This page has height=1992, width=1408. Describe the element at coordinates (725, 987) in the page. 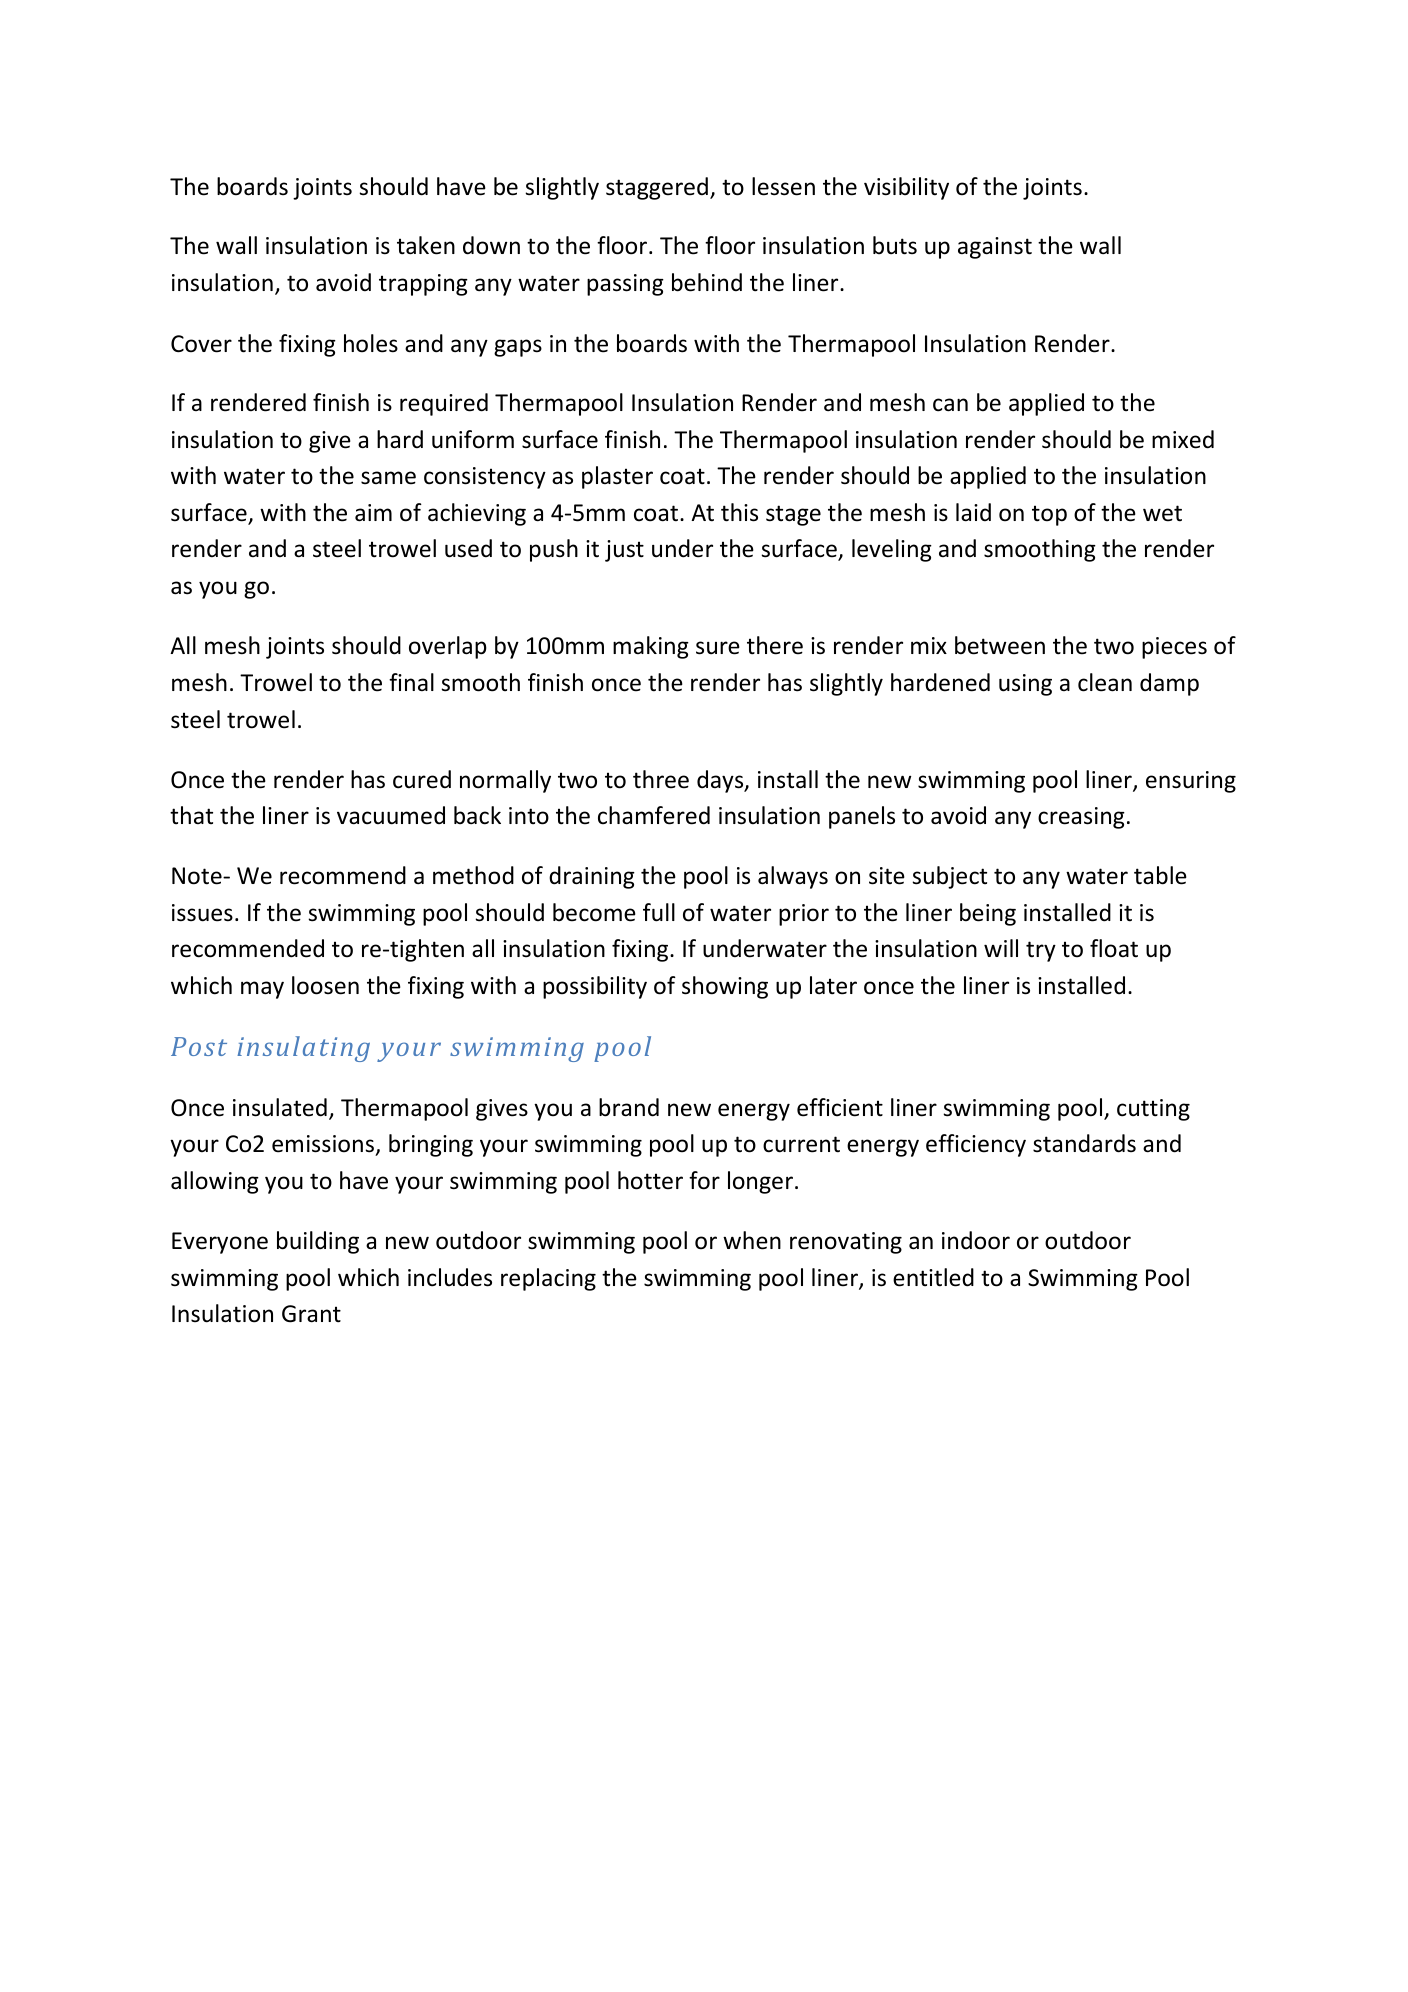

I see `showing` at that location.
